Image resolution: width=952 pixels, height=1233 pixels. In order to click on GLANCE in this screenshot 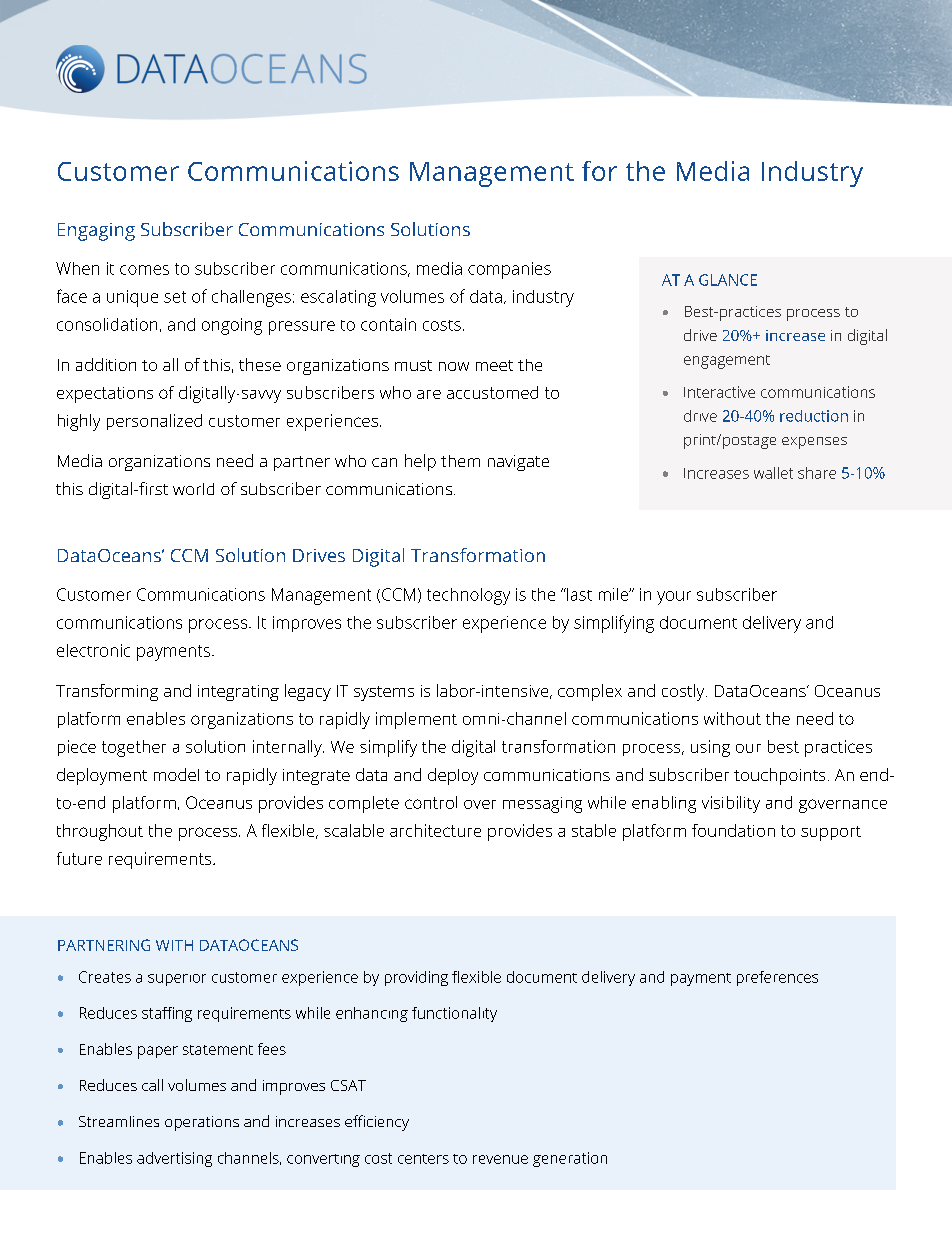, I will do `click(728, 280)`.
